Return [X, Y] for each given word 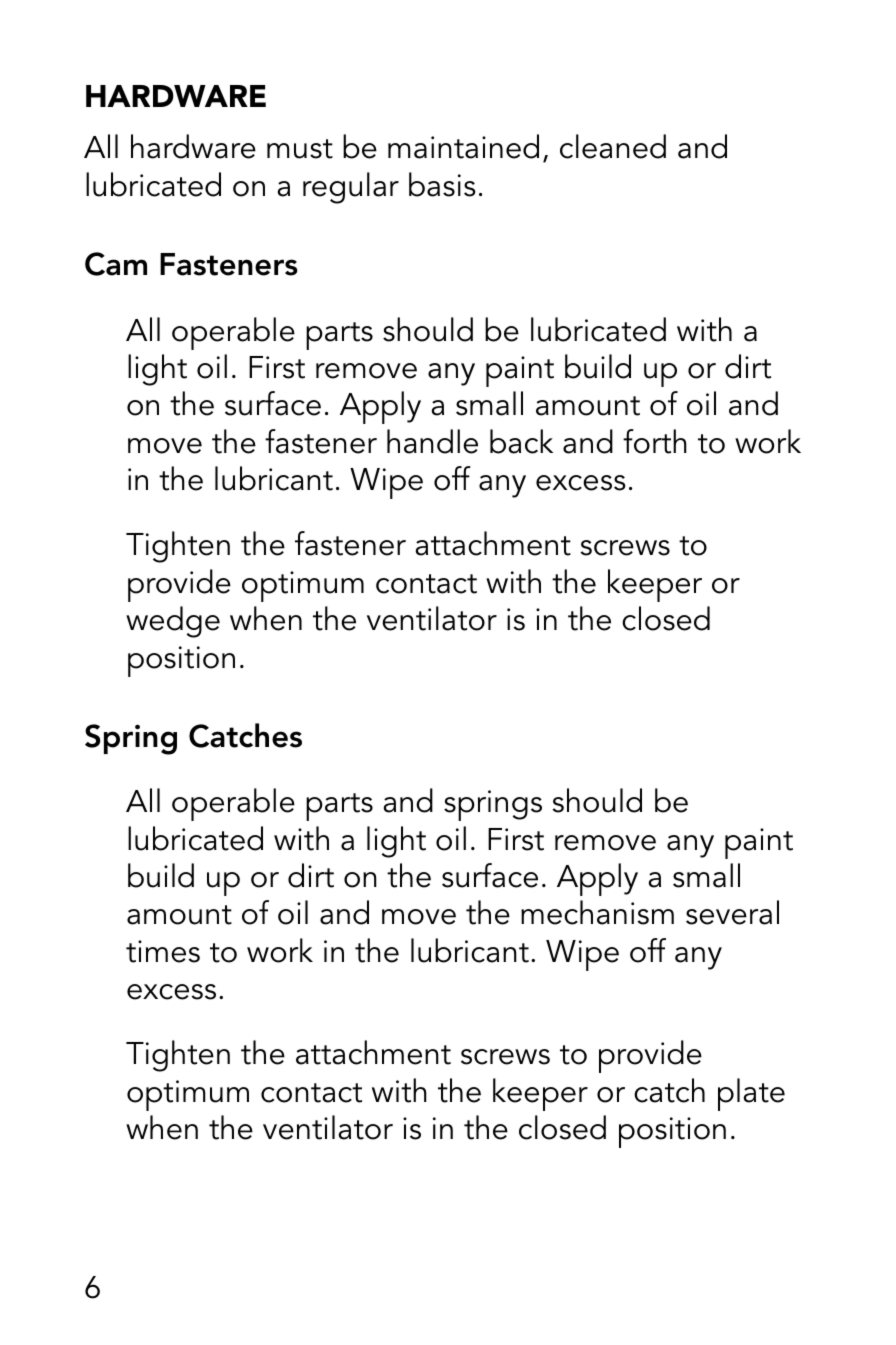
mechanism [597, 912]
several [732, 912]
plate [751, 1094]
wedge [173, 622]
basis [442, 184]
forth [655, 441]
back [521, 441]
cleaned [613, 146]
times [163, 951]
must [300, 149]
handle [432, 441]
